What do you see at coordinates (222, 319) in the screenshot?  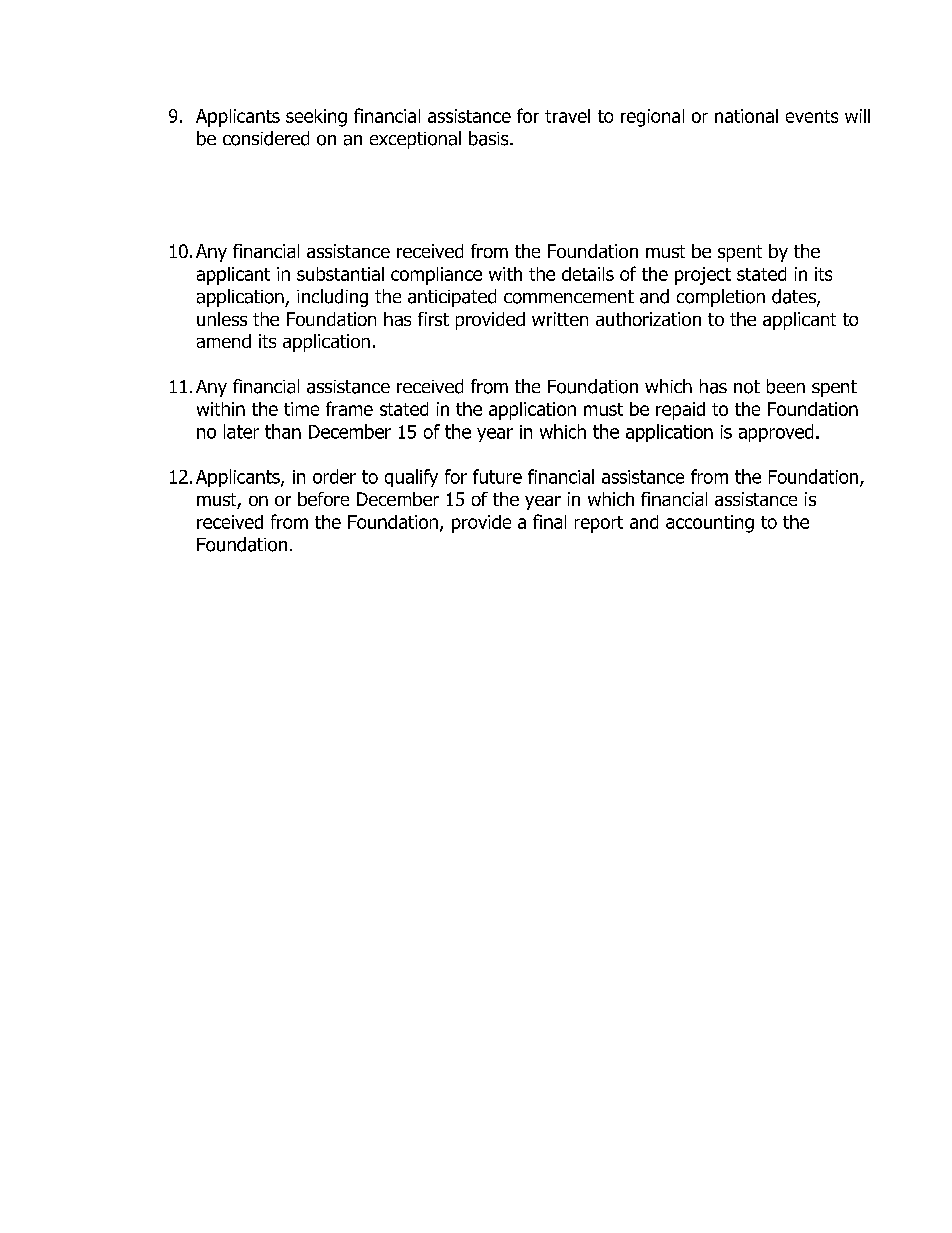 I see `unless` at bounding box center [222, 319].
